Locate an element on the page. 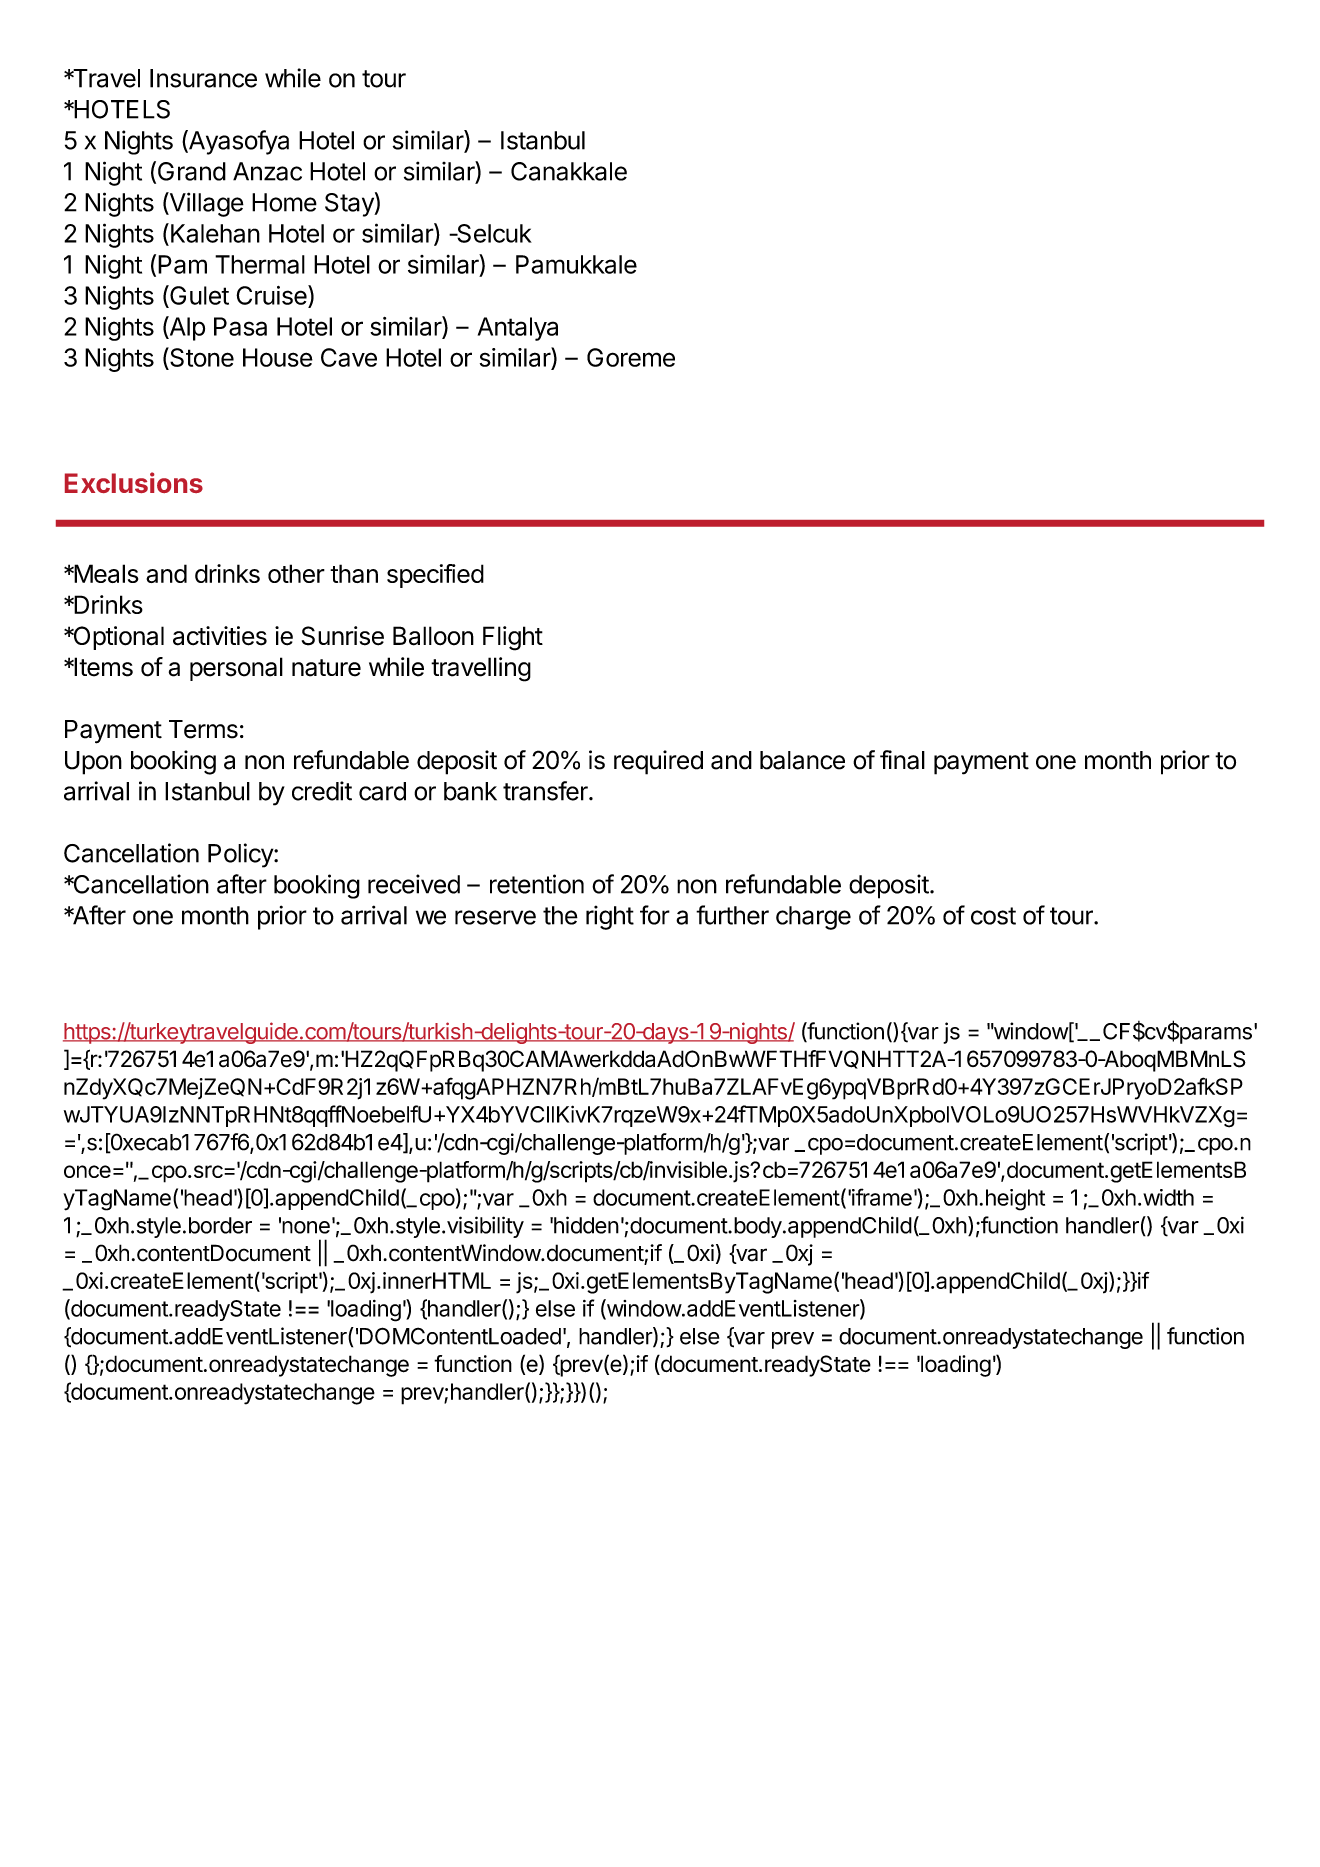 The image size is (1320, 1867). Policy is located at coordinates (241, 855).
